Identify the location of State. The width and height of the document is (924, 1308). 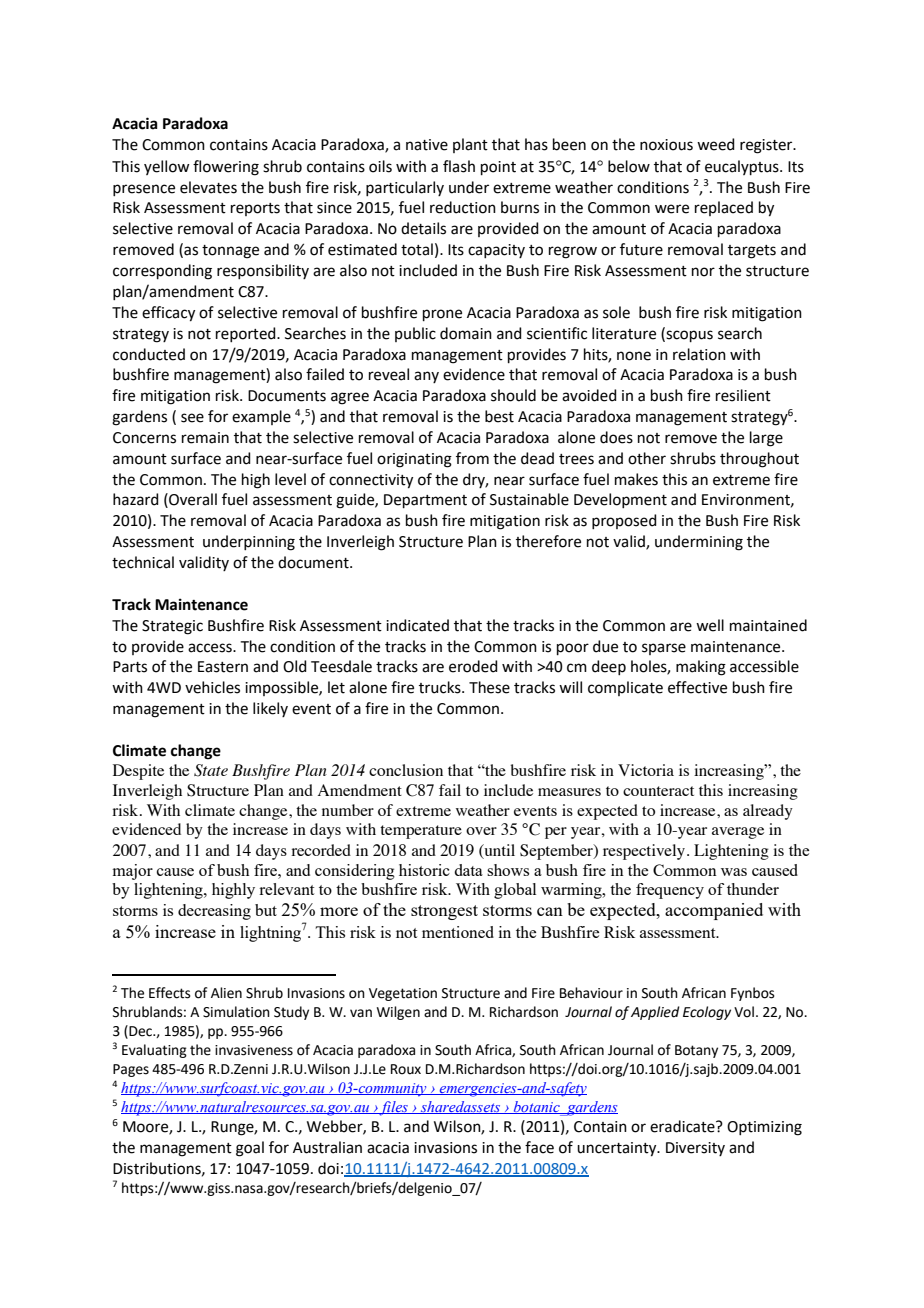
(211, 770).
